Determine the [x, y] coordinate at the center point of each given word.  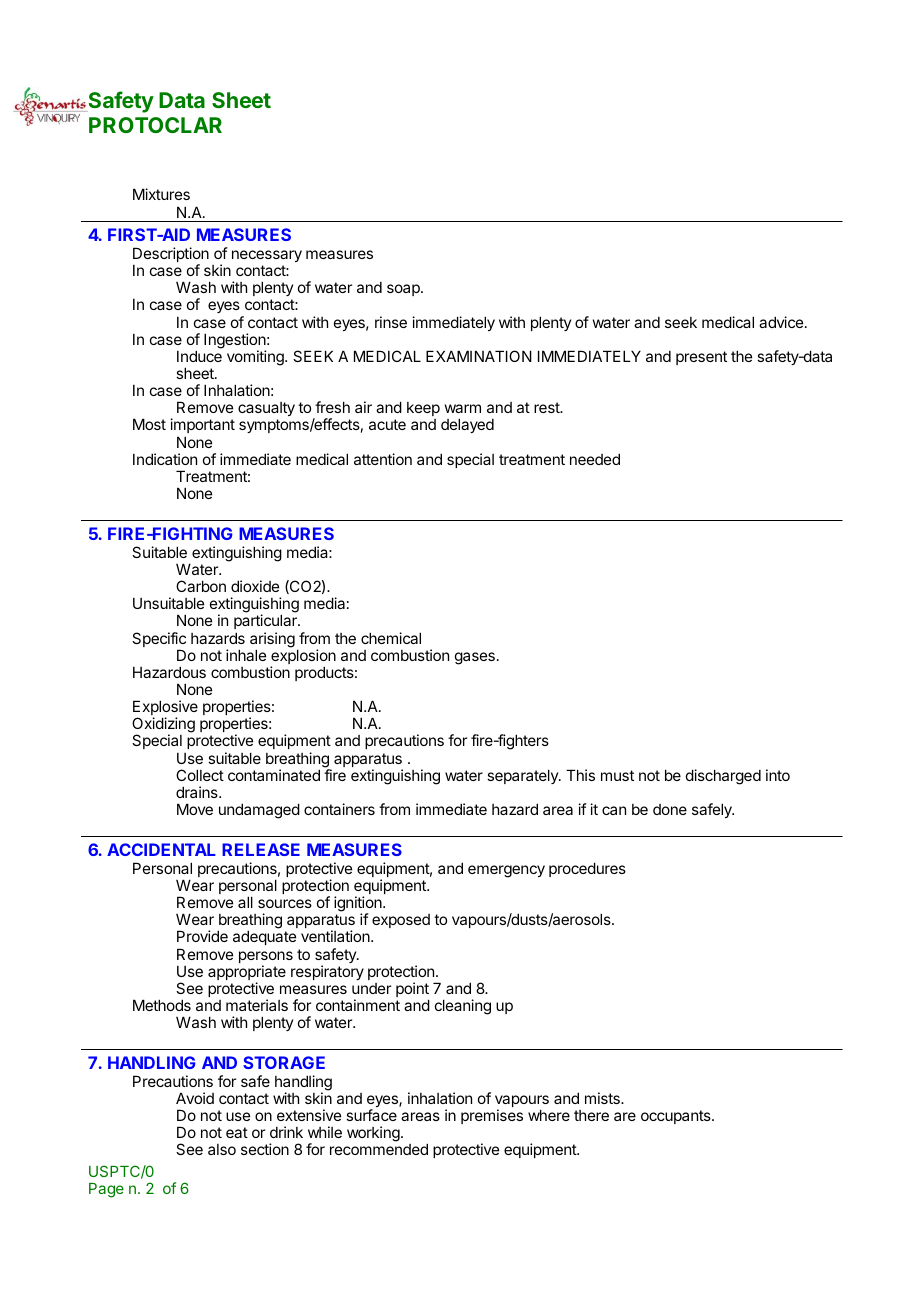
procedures [587, 869]
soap [404, 290]
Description [171, 256]
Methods [162, 1005]
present [701, 358]
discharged [723, 777]
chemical [391, 638]
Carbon [201, 586]
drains [198, 792]
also [222, 1149]
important [202, 427]
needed [595, 459]
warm [462, 408]
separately [523, 776]
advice [782, 322]
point [412, 991]
